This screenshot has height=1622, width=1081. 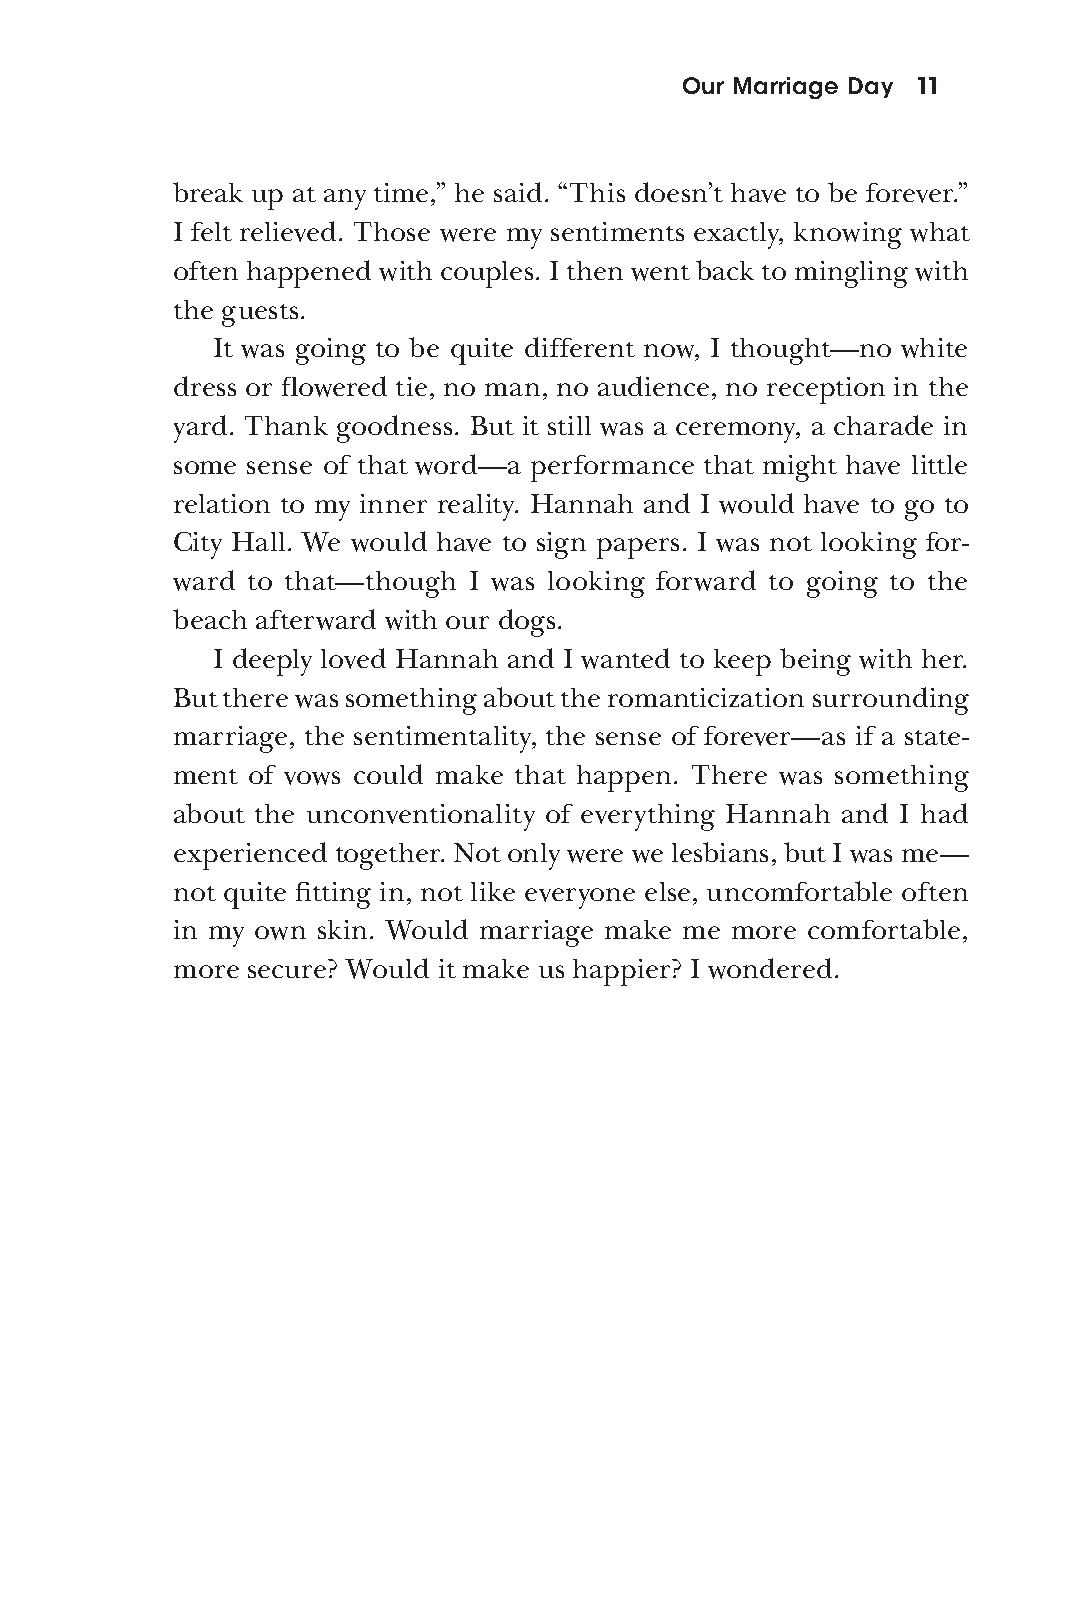 What do you see at coordinates (561, 545) in the screenshot?
I see `sign` at bounding box center [561, 545].
